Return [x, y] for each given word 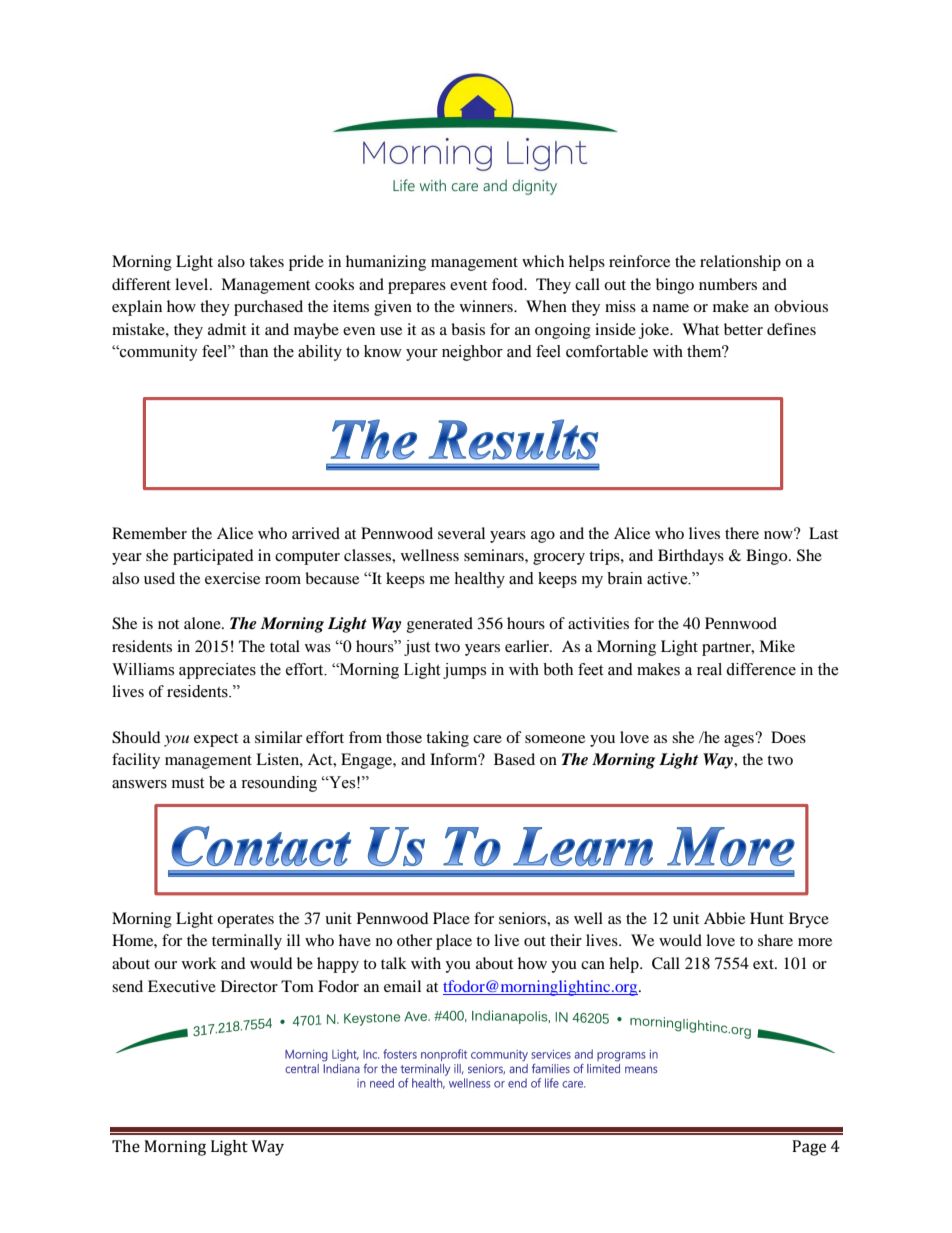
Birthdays [691, 557]
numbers [728, 284]
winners [487, 306]
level [193, 284]
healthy [479, 580]
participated [213, 557]
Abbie [724, 918]
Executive [182, 986]
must [188, 783]
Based [514, 759]
